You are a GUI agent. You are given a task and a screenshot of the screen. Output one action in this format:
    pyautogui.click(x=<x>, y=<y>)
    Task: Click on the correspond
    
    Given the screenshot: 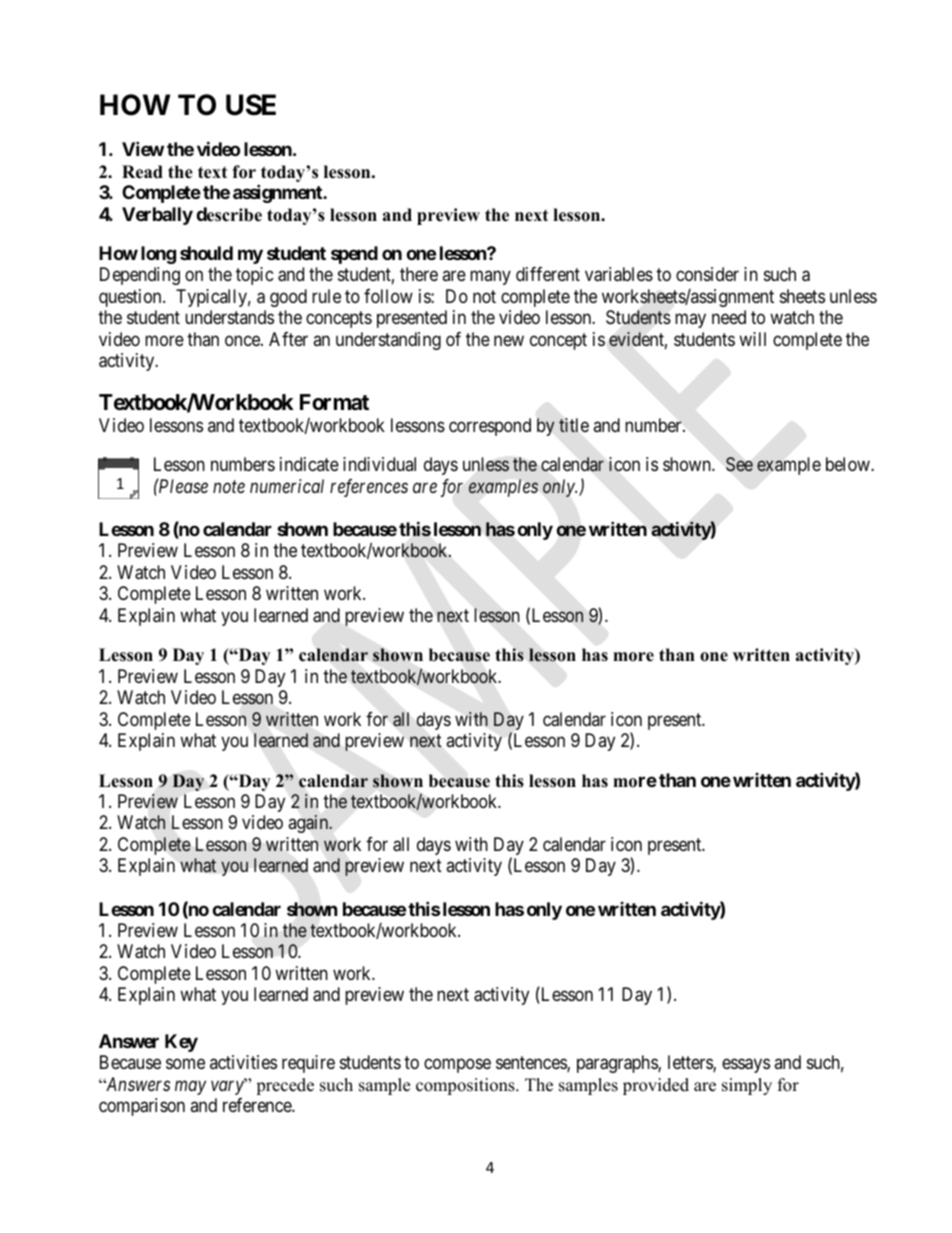 What is the action you would take?
    pyautogui.click(x=490, y=427)
